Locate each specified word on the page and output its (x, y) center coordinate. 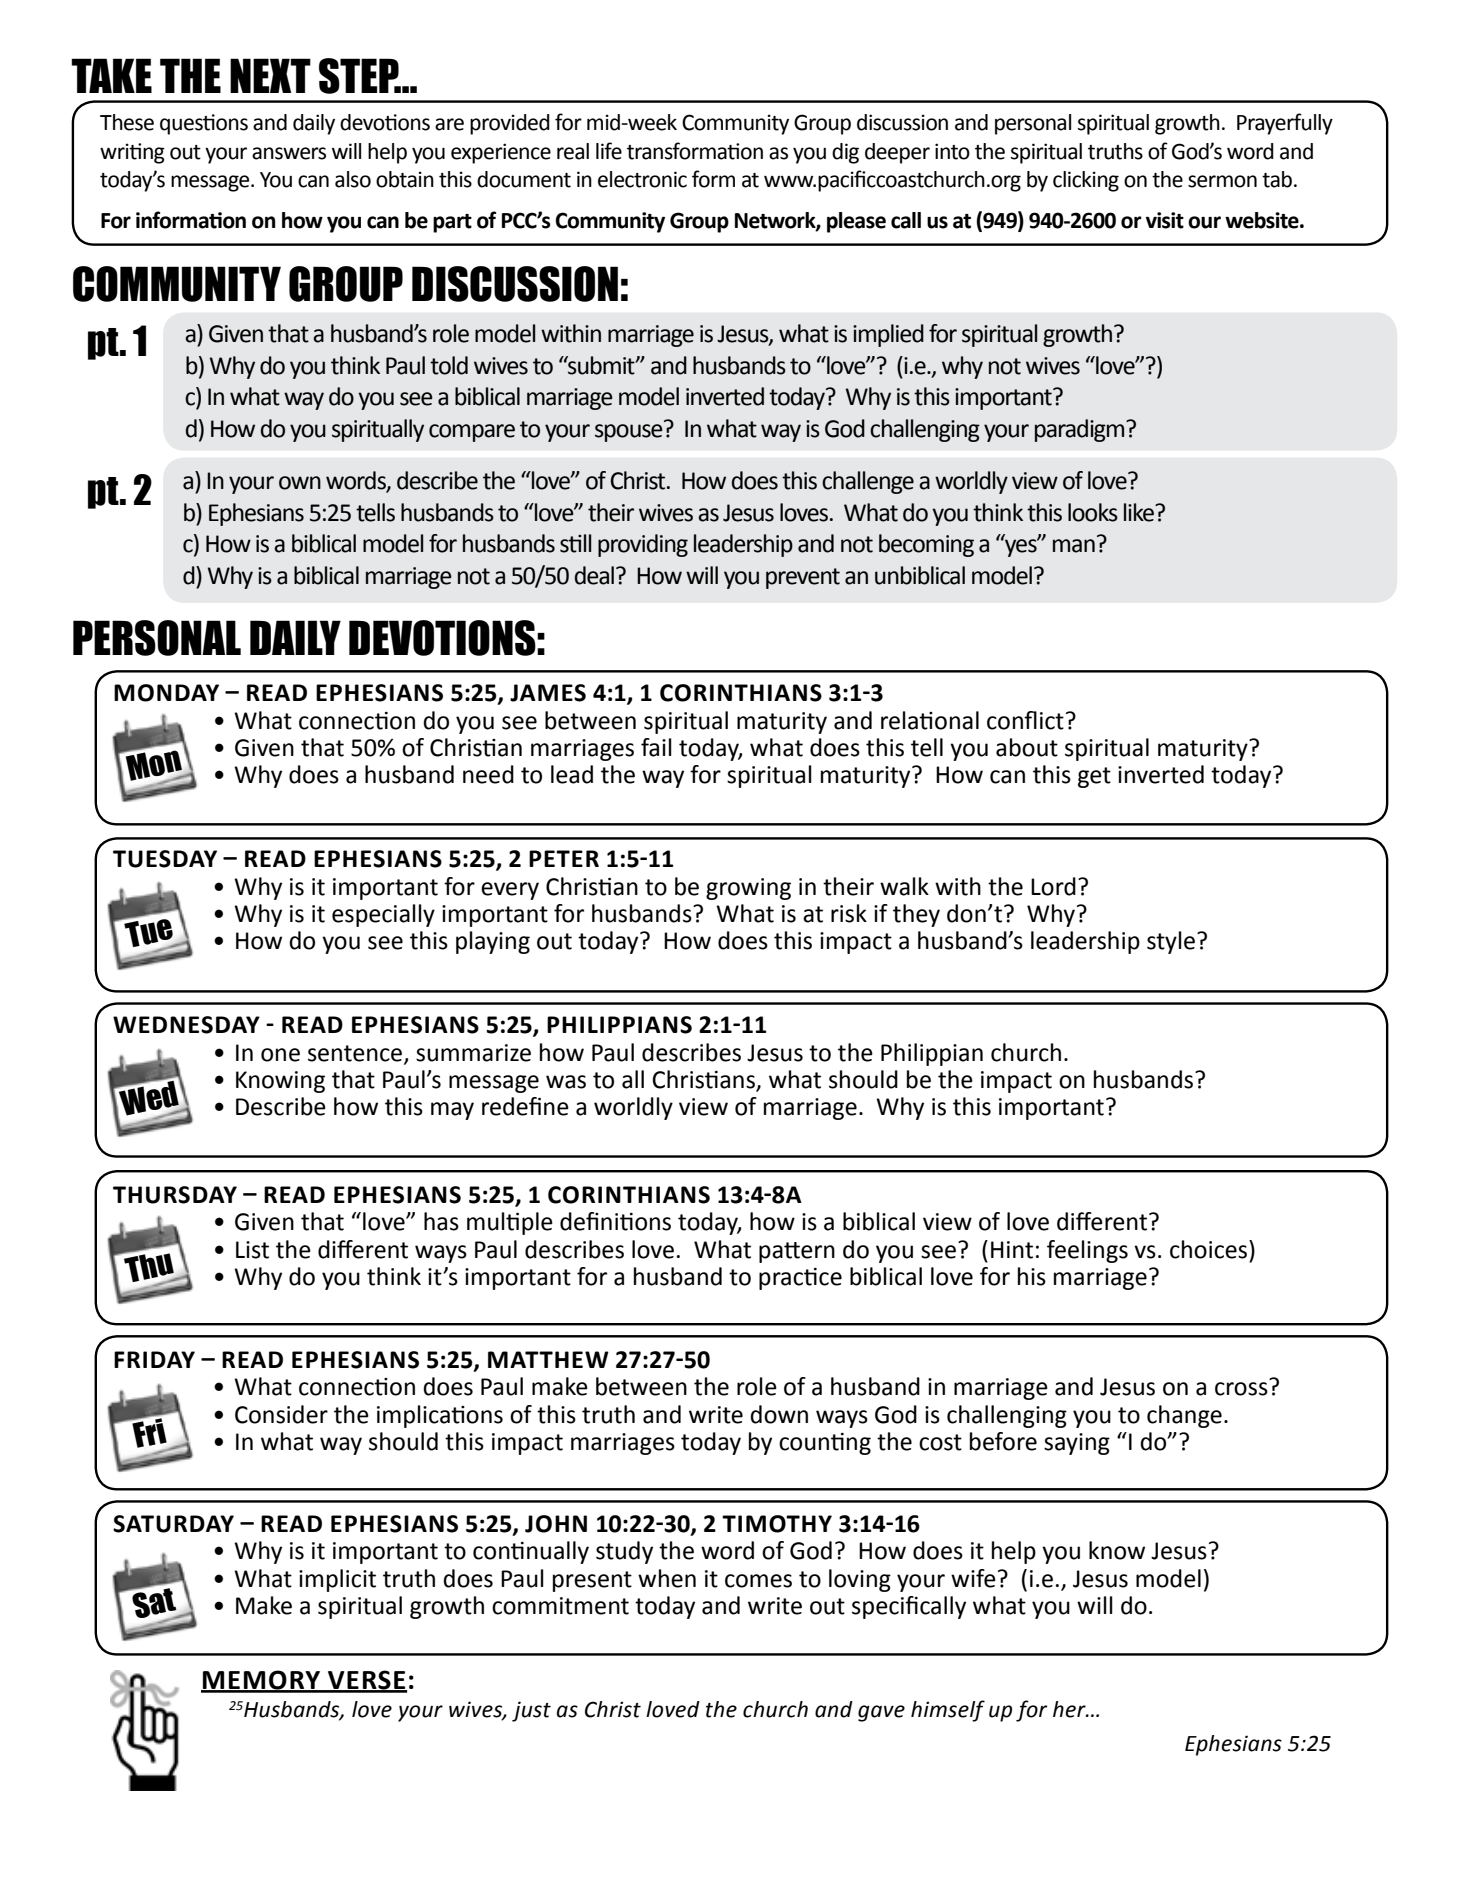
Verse (366, 1681)
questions (204, 124)
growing (748, 889)
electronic (642, 179)
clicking (1086, 181)
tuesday (165, 859)
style (1171, 942)
